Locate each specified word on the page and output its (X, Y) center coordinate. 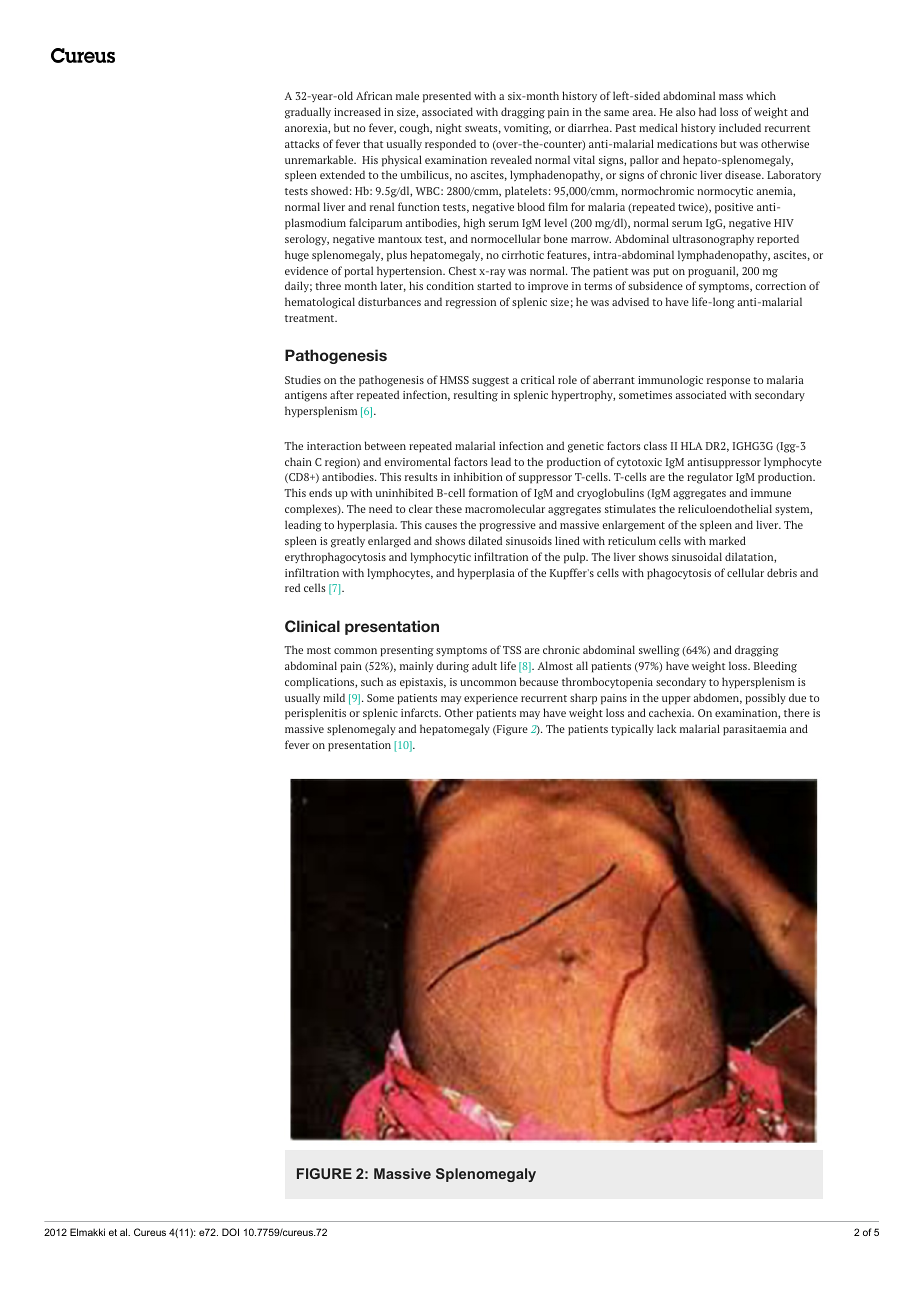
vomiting (527, 129)
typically (632, 730)
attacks (302, 143)
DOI (230, 1232)
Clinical (312, 626)
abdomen (717, 698)
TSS (512, 650)
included (740, 127)
